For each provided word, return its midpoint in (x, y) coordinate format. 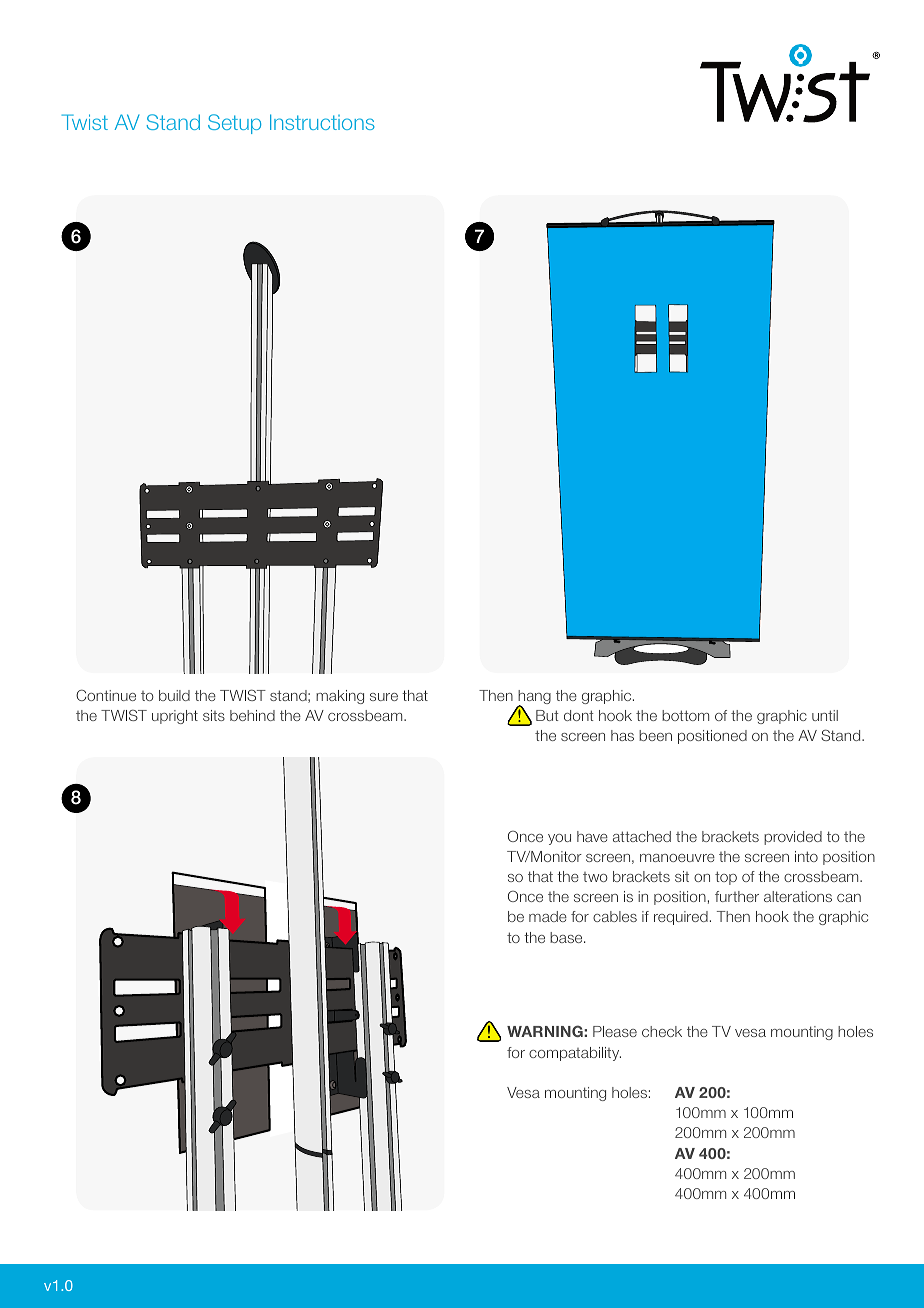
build (174, 695)
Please (615, 1031)
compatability (575, 1054)
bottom (685, 715)
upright (175, 717)
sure (384, 697)
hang (534, 698)
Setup (234, 124)
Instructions (322, 122)
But (547, 715)
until (825, 715)
